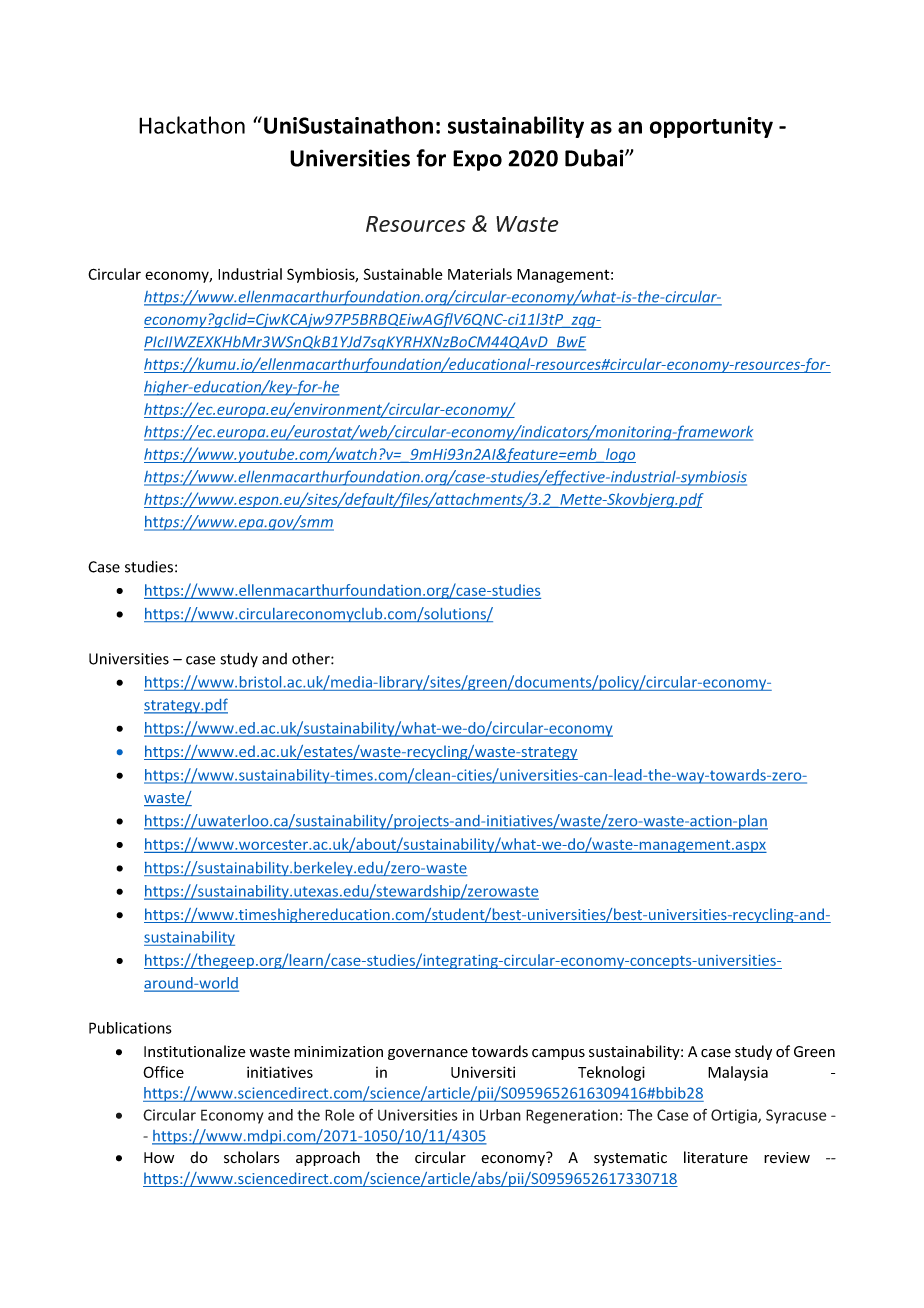 The width and height of the screenshot is (924, 1308). Describe the element at coordinates (338, 1052) in the screenshot. I see `minimization` at that location.
